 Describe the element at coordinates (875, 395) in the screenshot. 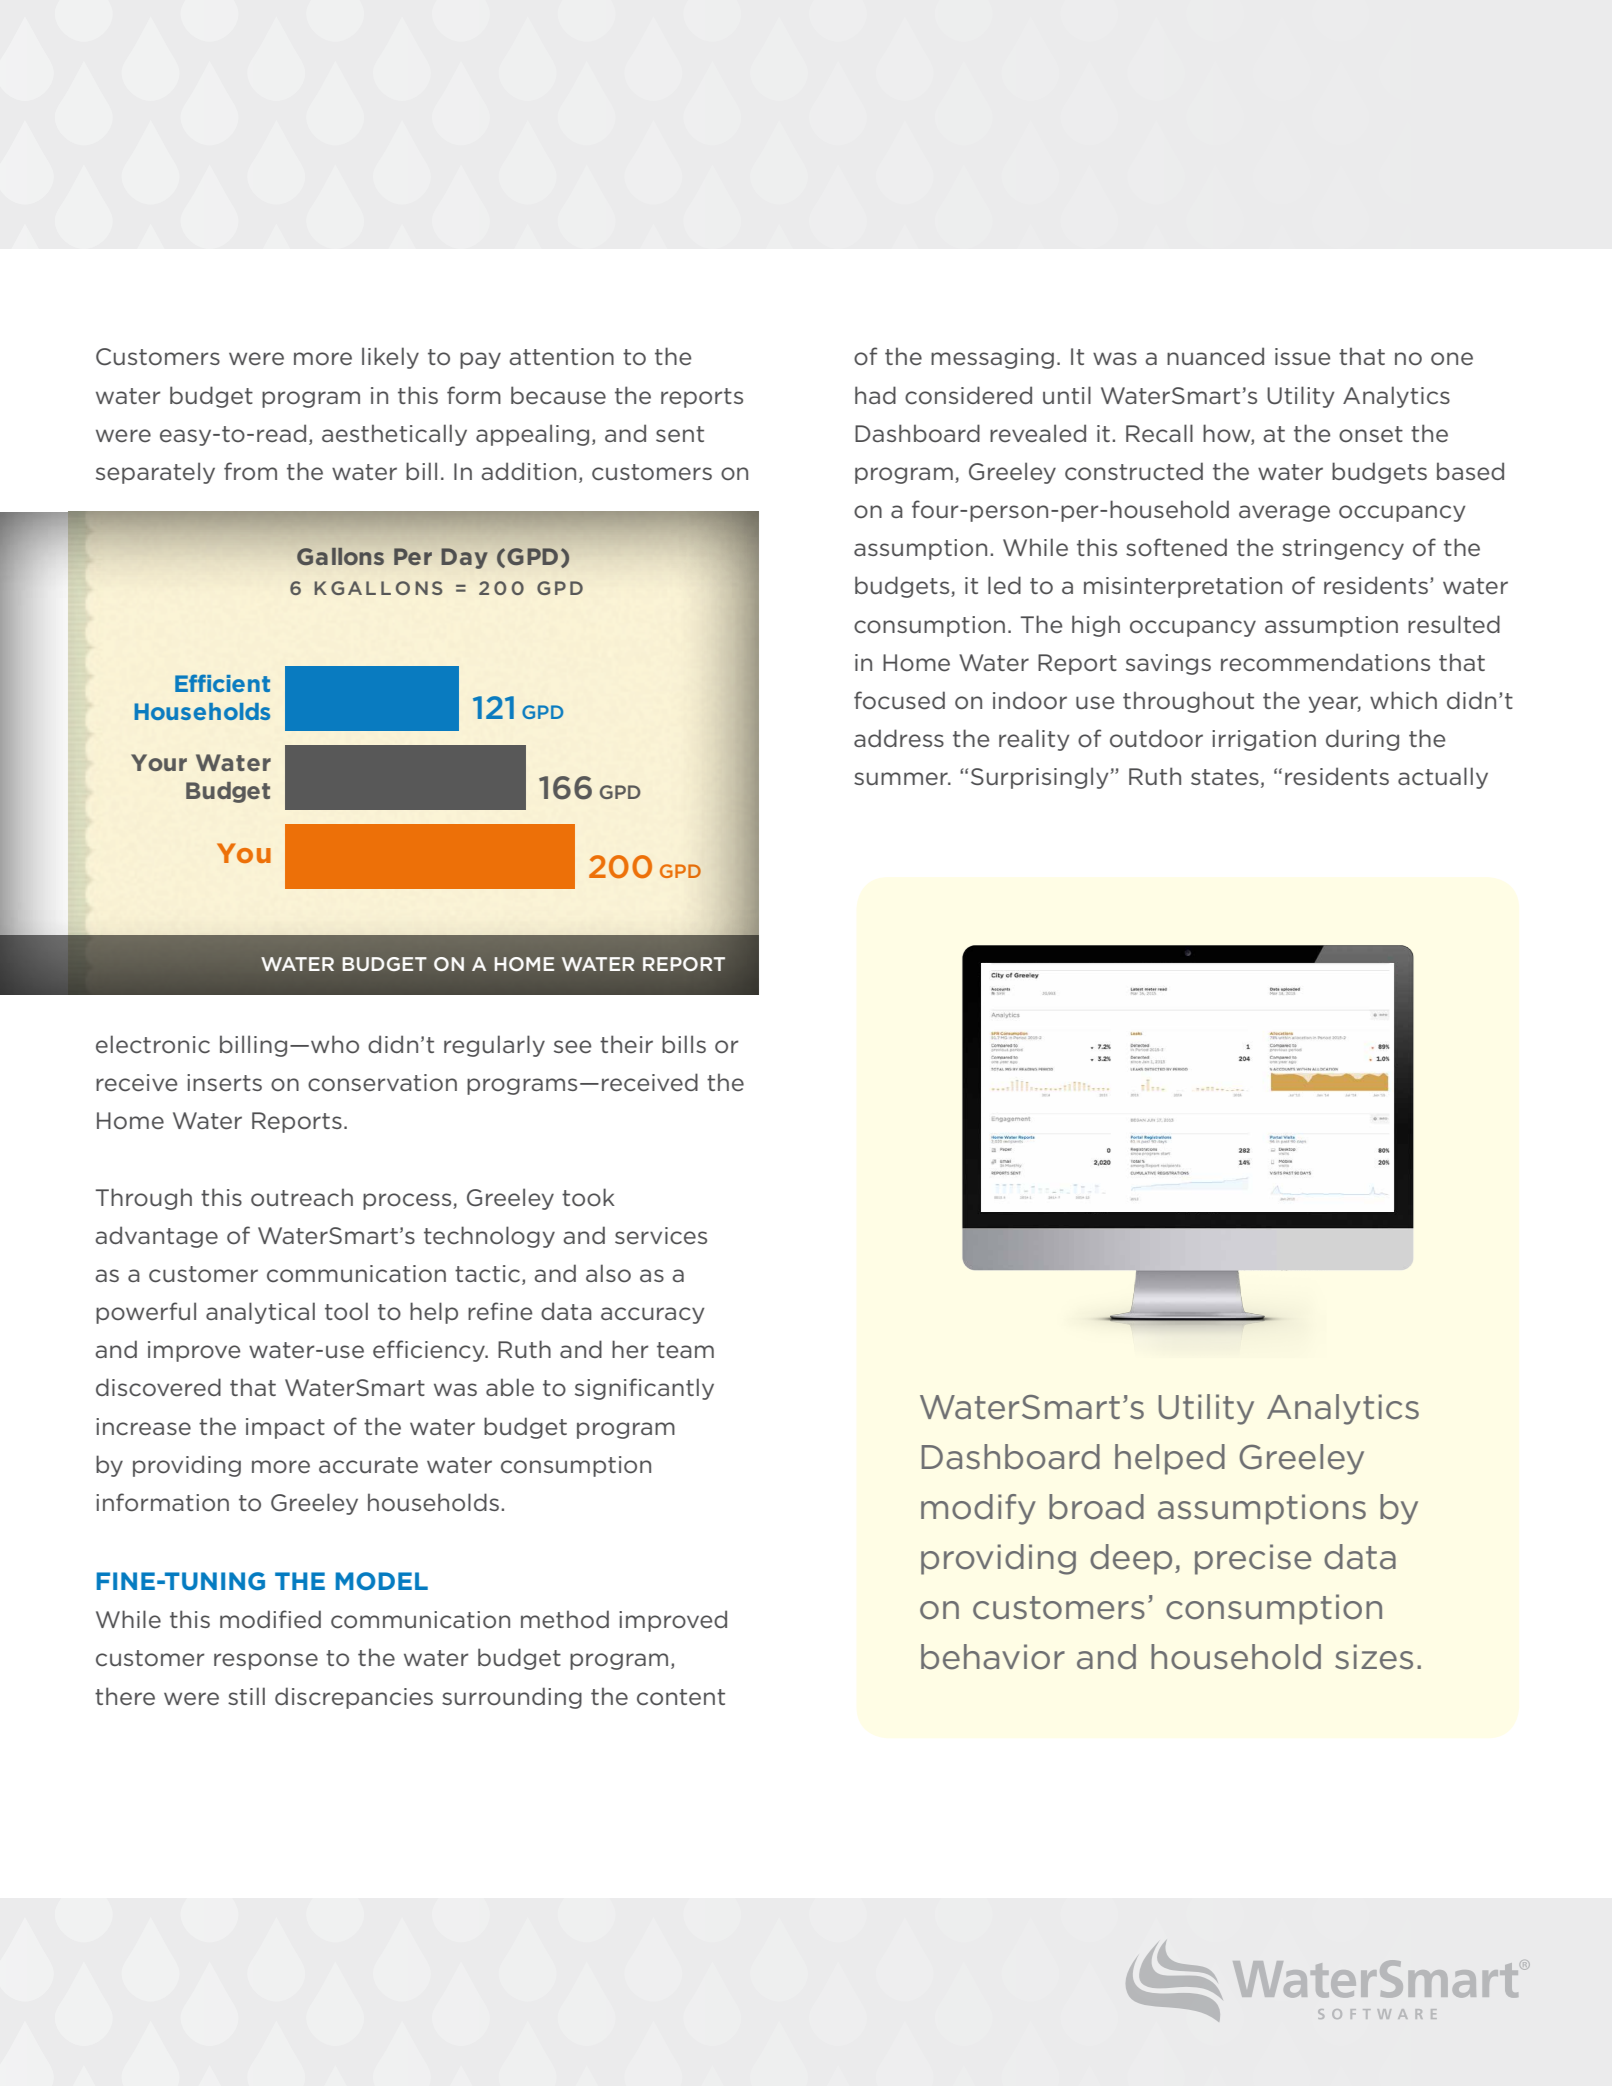

I see `had` at that location.
